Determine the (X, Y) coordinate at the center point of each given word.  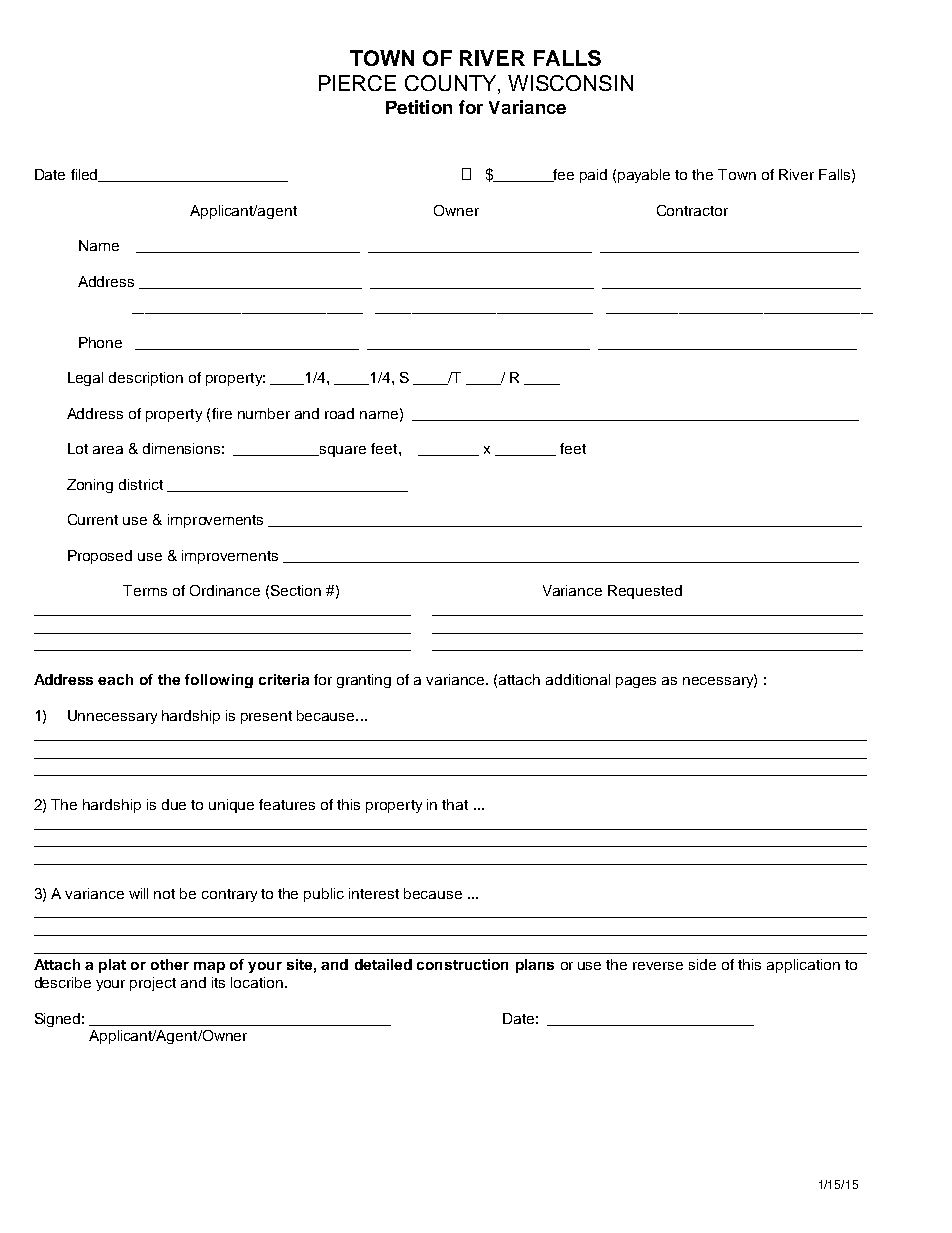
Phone (100, 342)
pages (636, 682)
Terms (145, 590)
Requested (645, 592)
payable (644, 176)
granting (364, 681)
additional (578, 679)
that (455, 804)
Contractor (692, 210)
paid (593, 176)
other (170, 964)
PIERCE (357, 83)
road (339, 413)
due (174, 804)
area (108, 450)
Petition (419, 107)
